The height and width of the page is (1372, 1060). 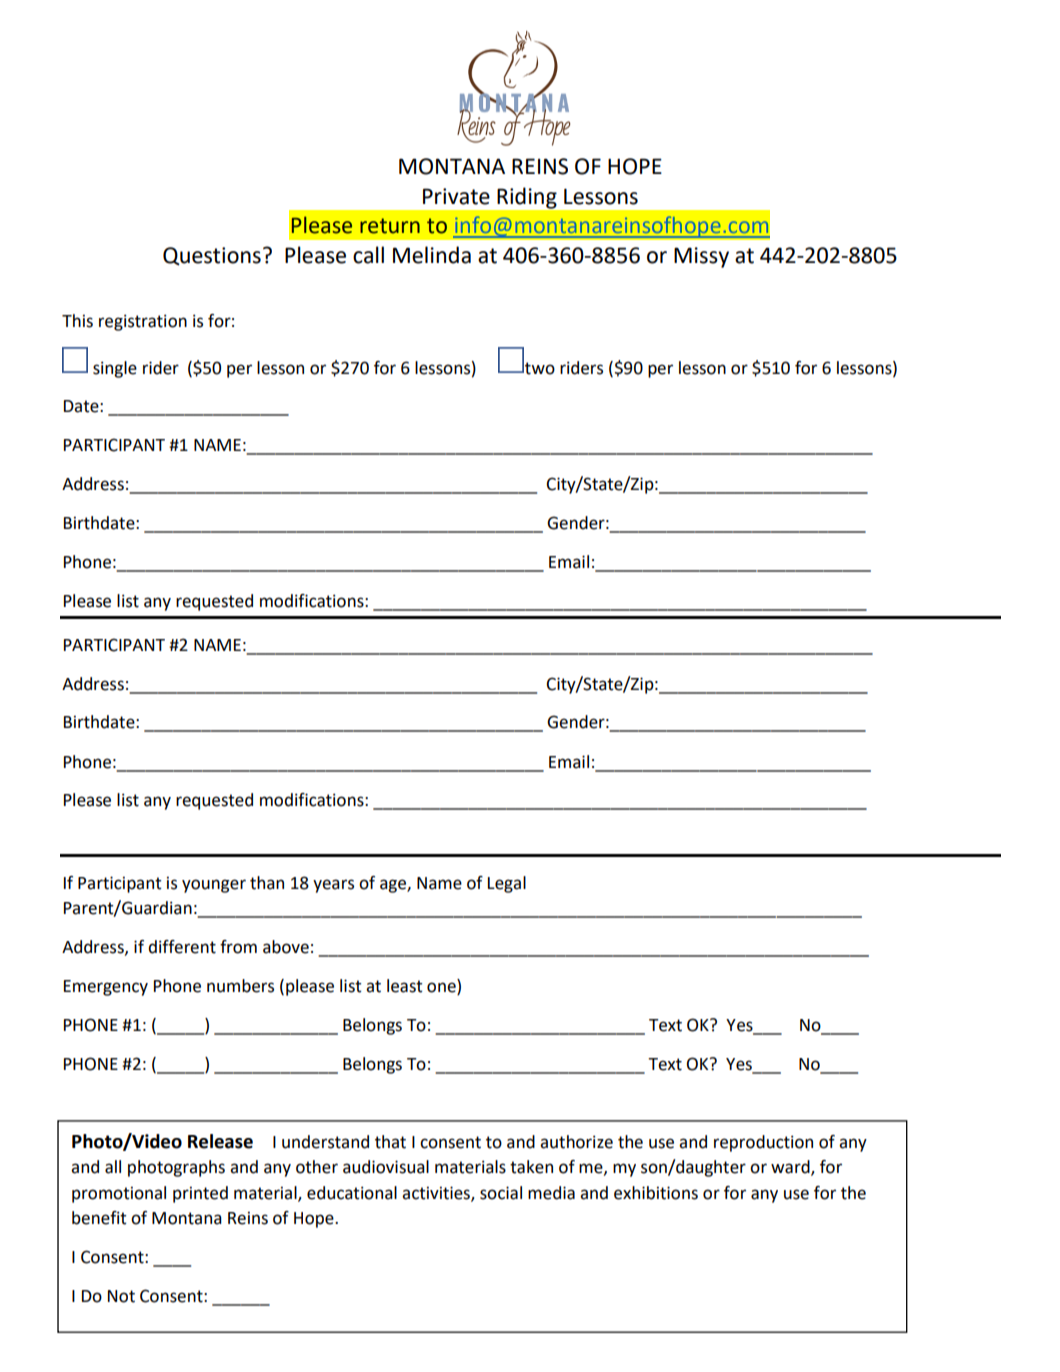 What do you see at coordinates (115, 369) in the page?
I see `single` at bounding box center [115, 369].
